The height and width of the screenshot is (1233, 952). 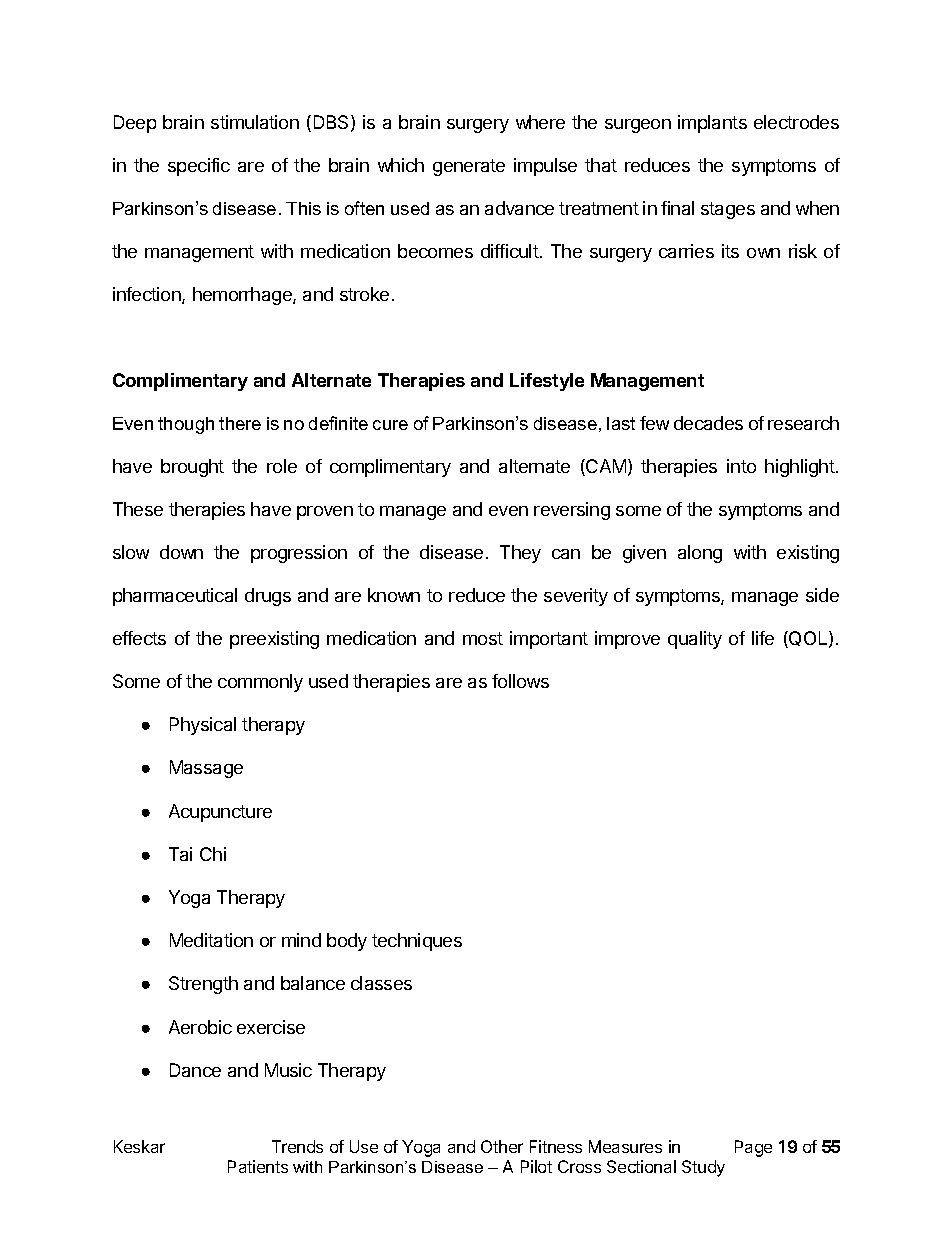 I want to click on follows, so click(x=520, y=681).
